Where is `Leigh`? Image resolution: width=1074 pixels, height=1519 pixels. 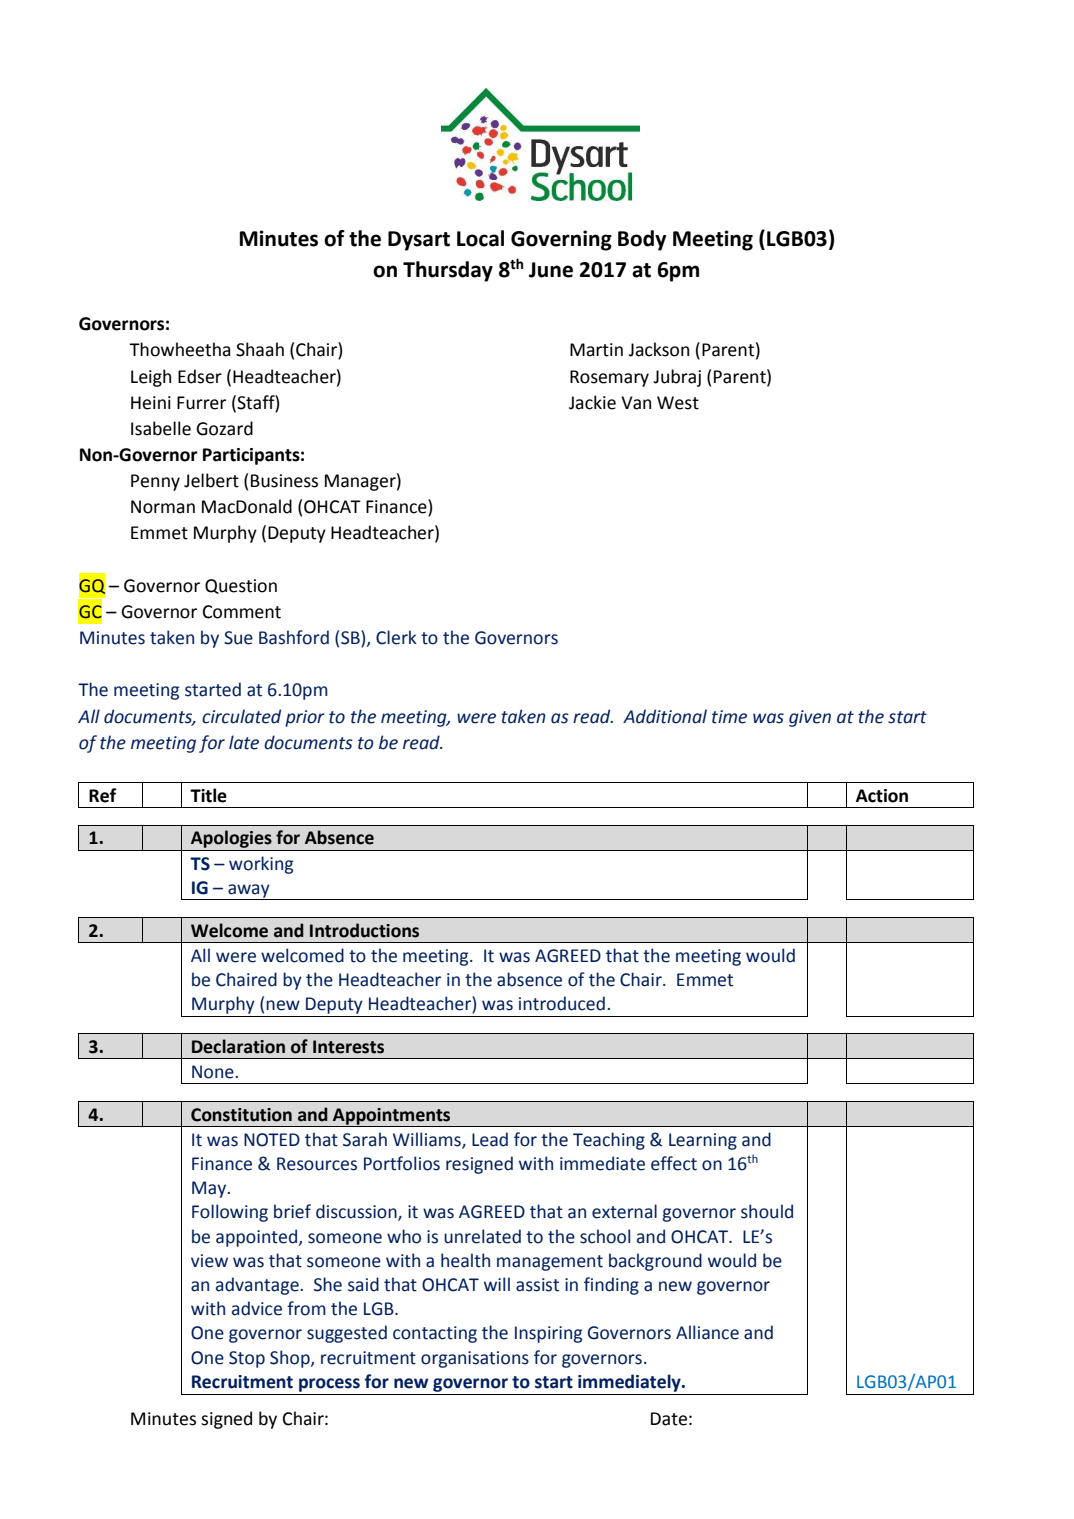 Leigh is located at coordinates (151, 378).
